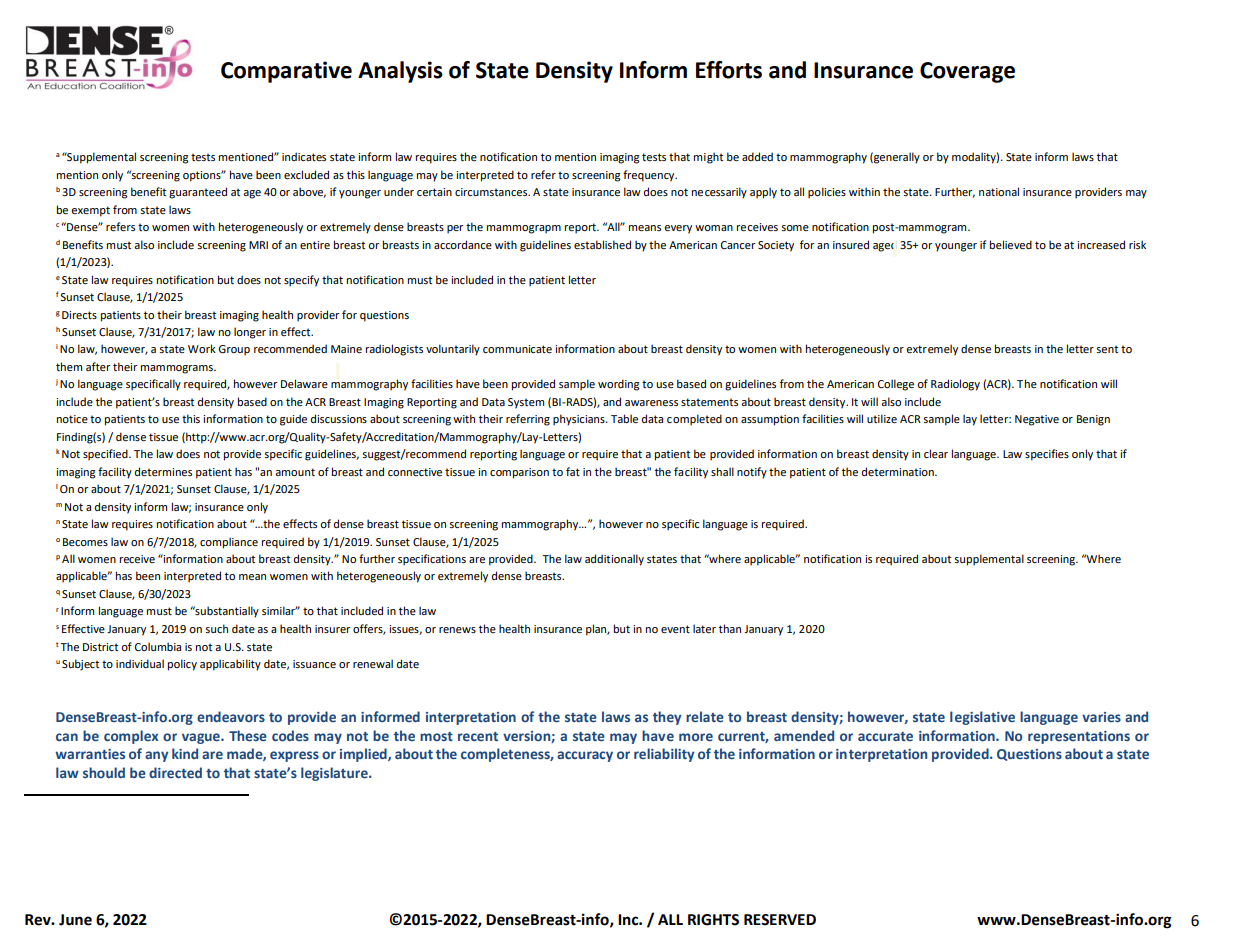 This screenshot has height=952, width=1233. Describe the element at coordinates (967, 72) in the screenshot. I see `Coverage` at that location.
